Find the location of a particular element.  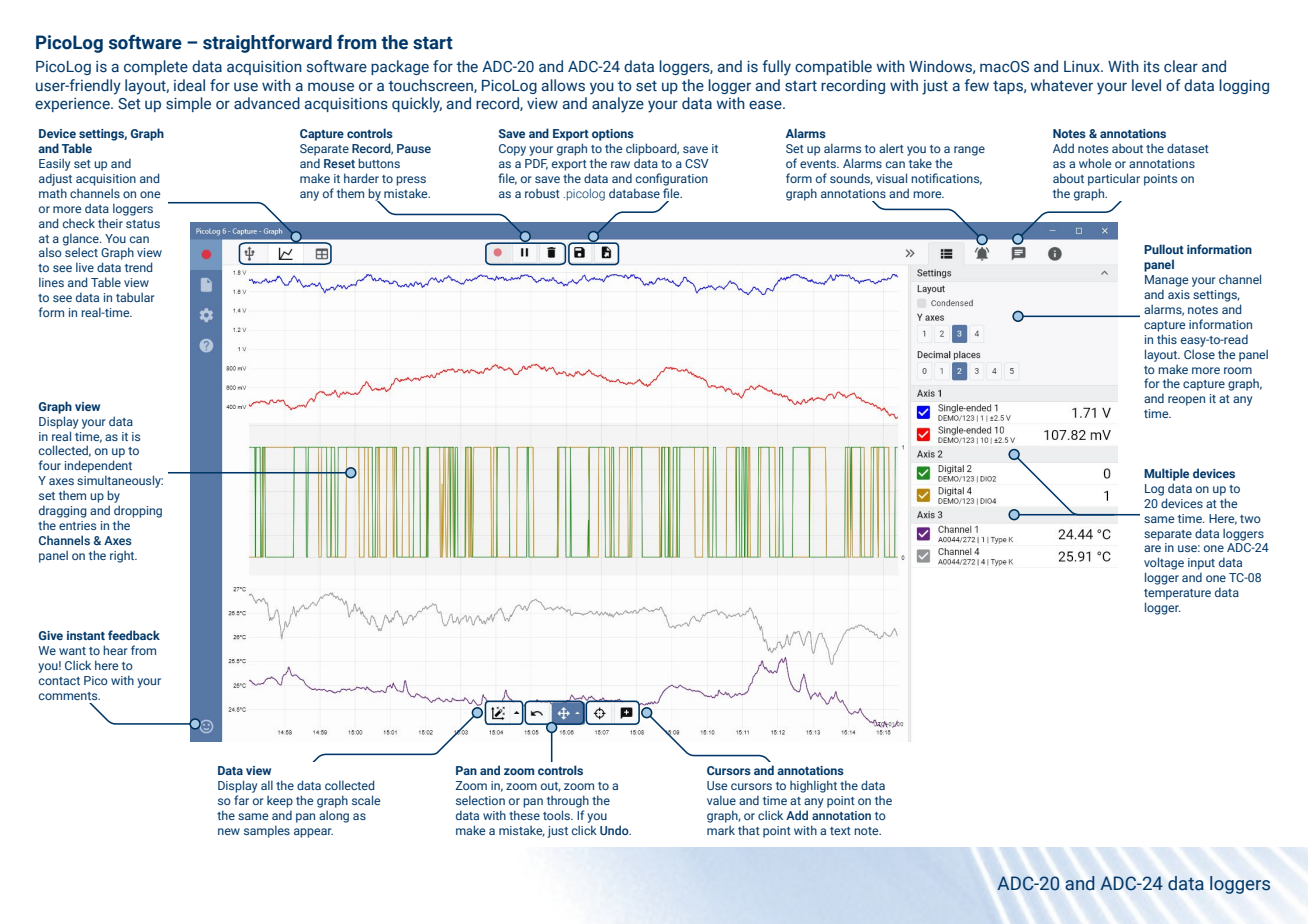

allows is located at coordinates (563, 85).
